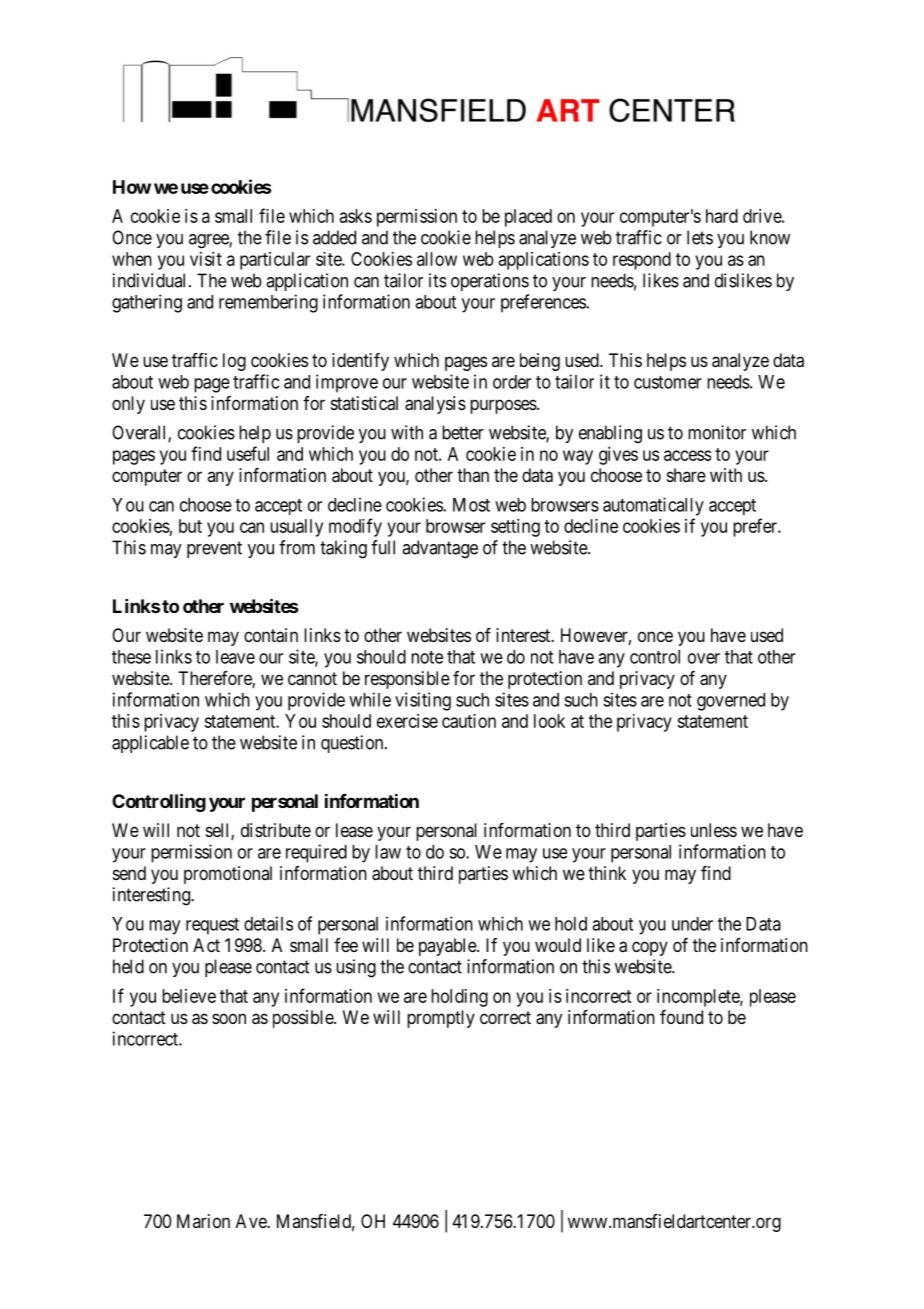 The width and height of the screenshot is (924, 1309). Describe the element at coordinates (427, 657) in the screenshot. I see `note` at that location.
